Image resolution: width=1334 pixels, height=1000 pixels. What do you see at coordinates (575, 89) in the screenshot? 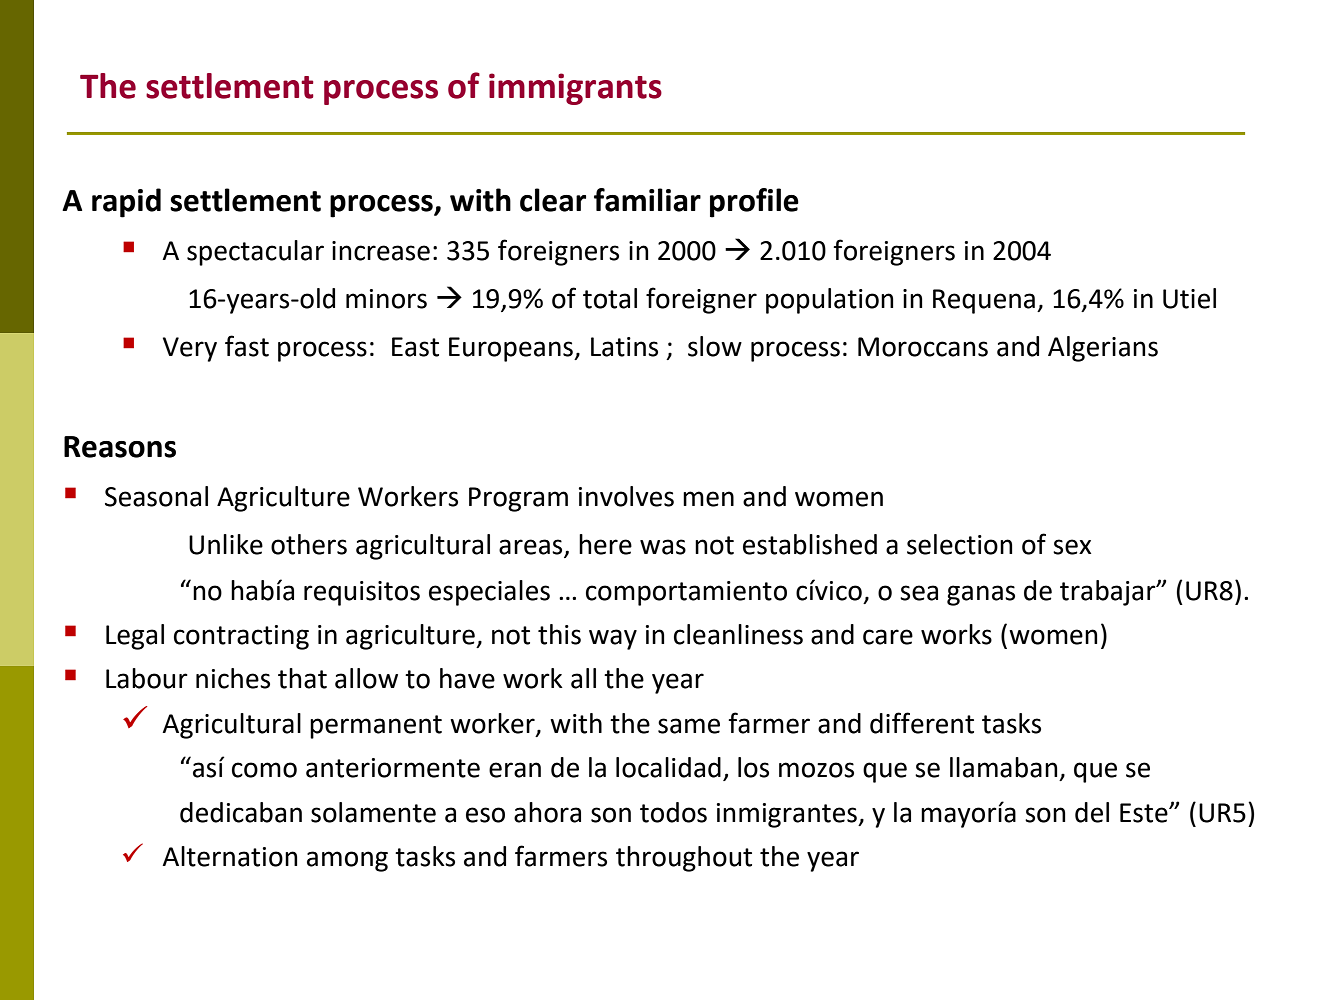
I see `immigrants` at bounding box center [575, 89].
